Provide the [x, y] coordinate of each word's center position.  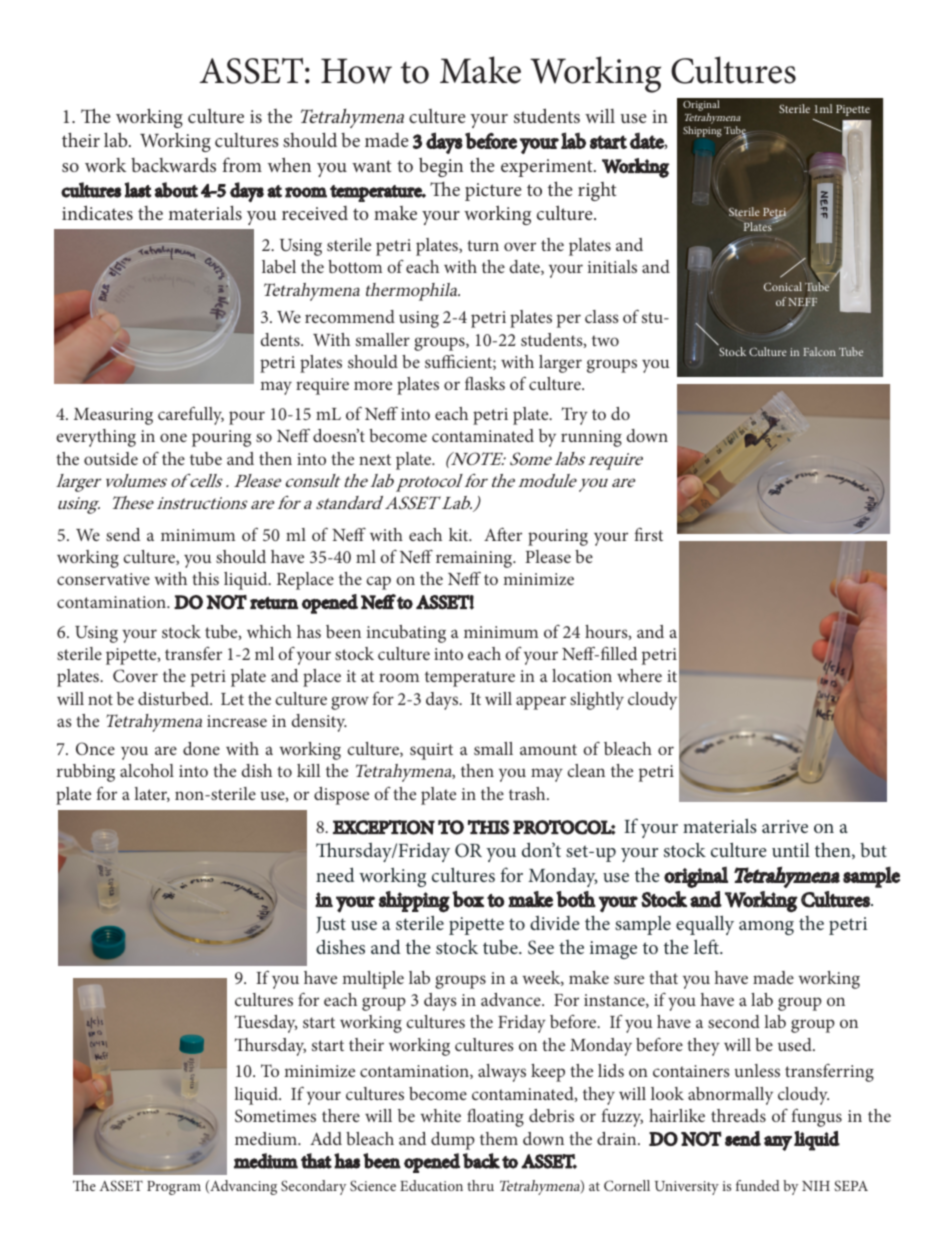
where [639, 675]
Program [174, 1188]
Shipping [702, 131]
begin [441, 167]
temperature [470, 679]
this [205, 578]
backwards [173, 165]
